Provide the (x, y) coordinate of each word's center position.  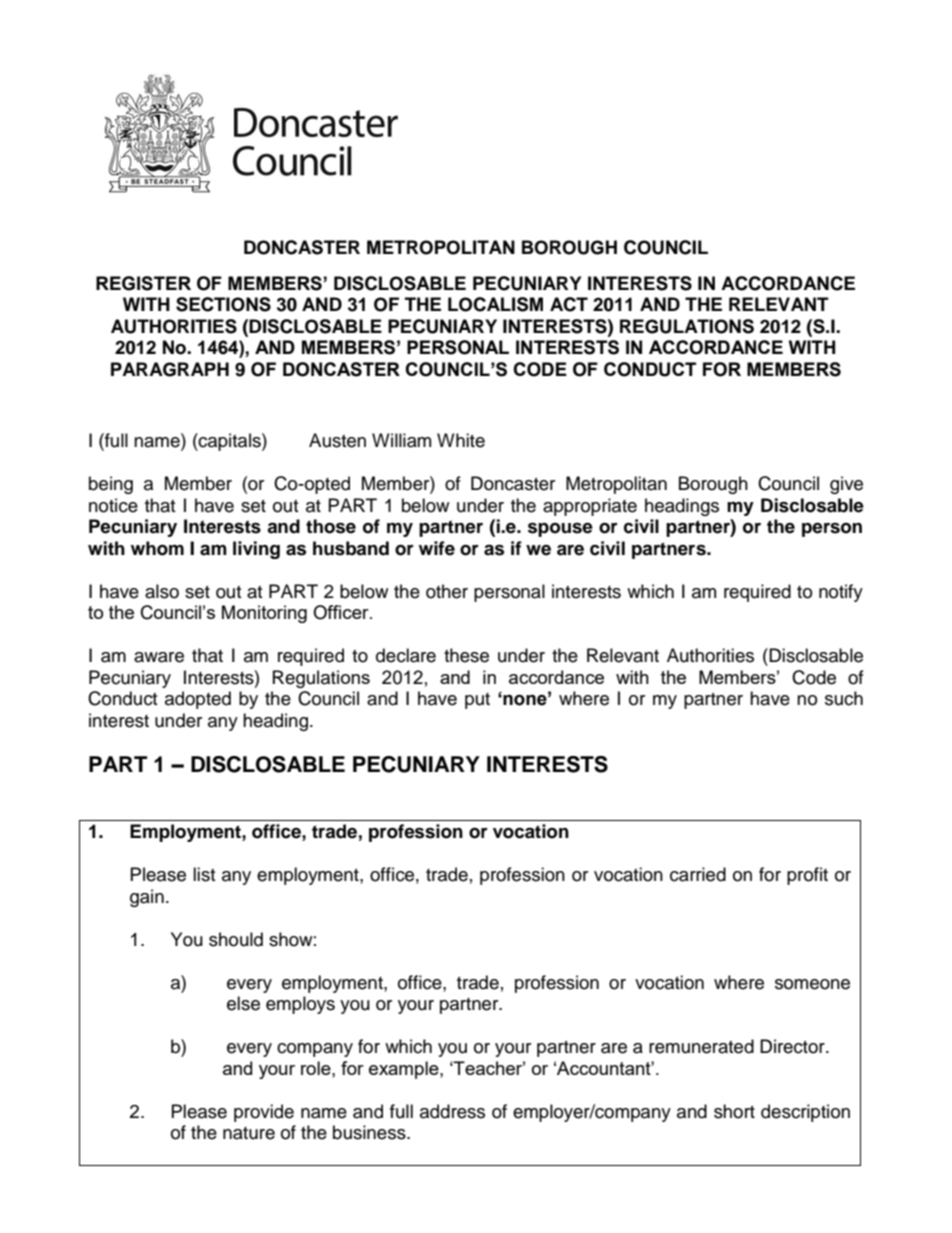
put (477, 701)
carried (698, 874)
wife (437, 548)
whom (157, 548)
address (452, 1111)
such (844, 698)
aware (159, 657)
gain (147, 898)
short (734, 1111)
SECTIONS (223, 304)
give (846, 485)
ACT (569, 304)
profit (807, 876)
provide (264, 1113)
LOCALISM (495, 304)
